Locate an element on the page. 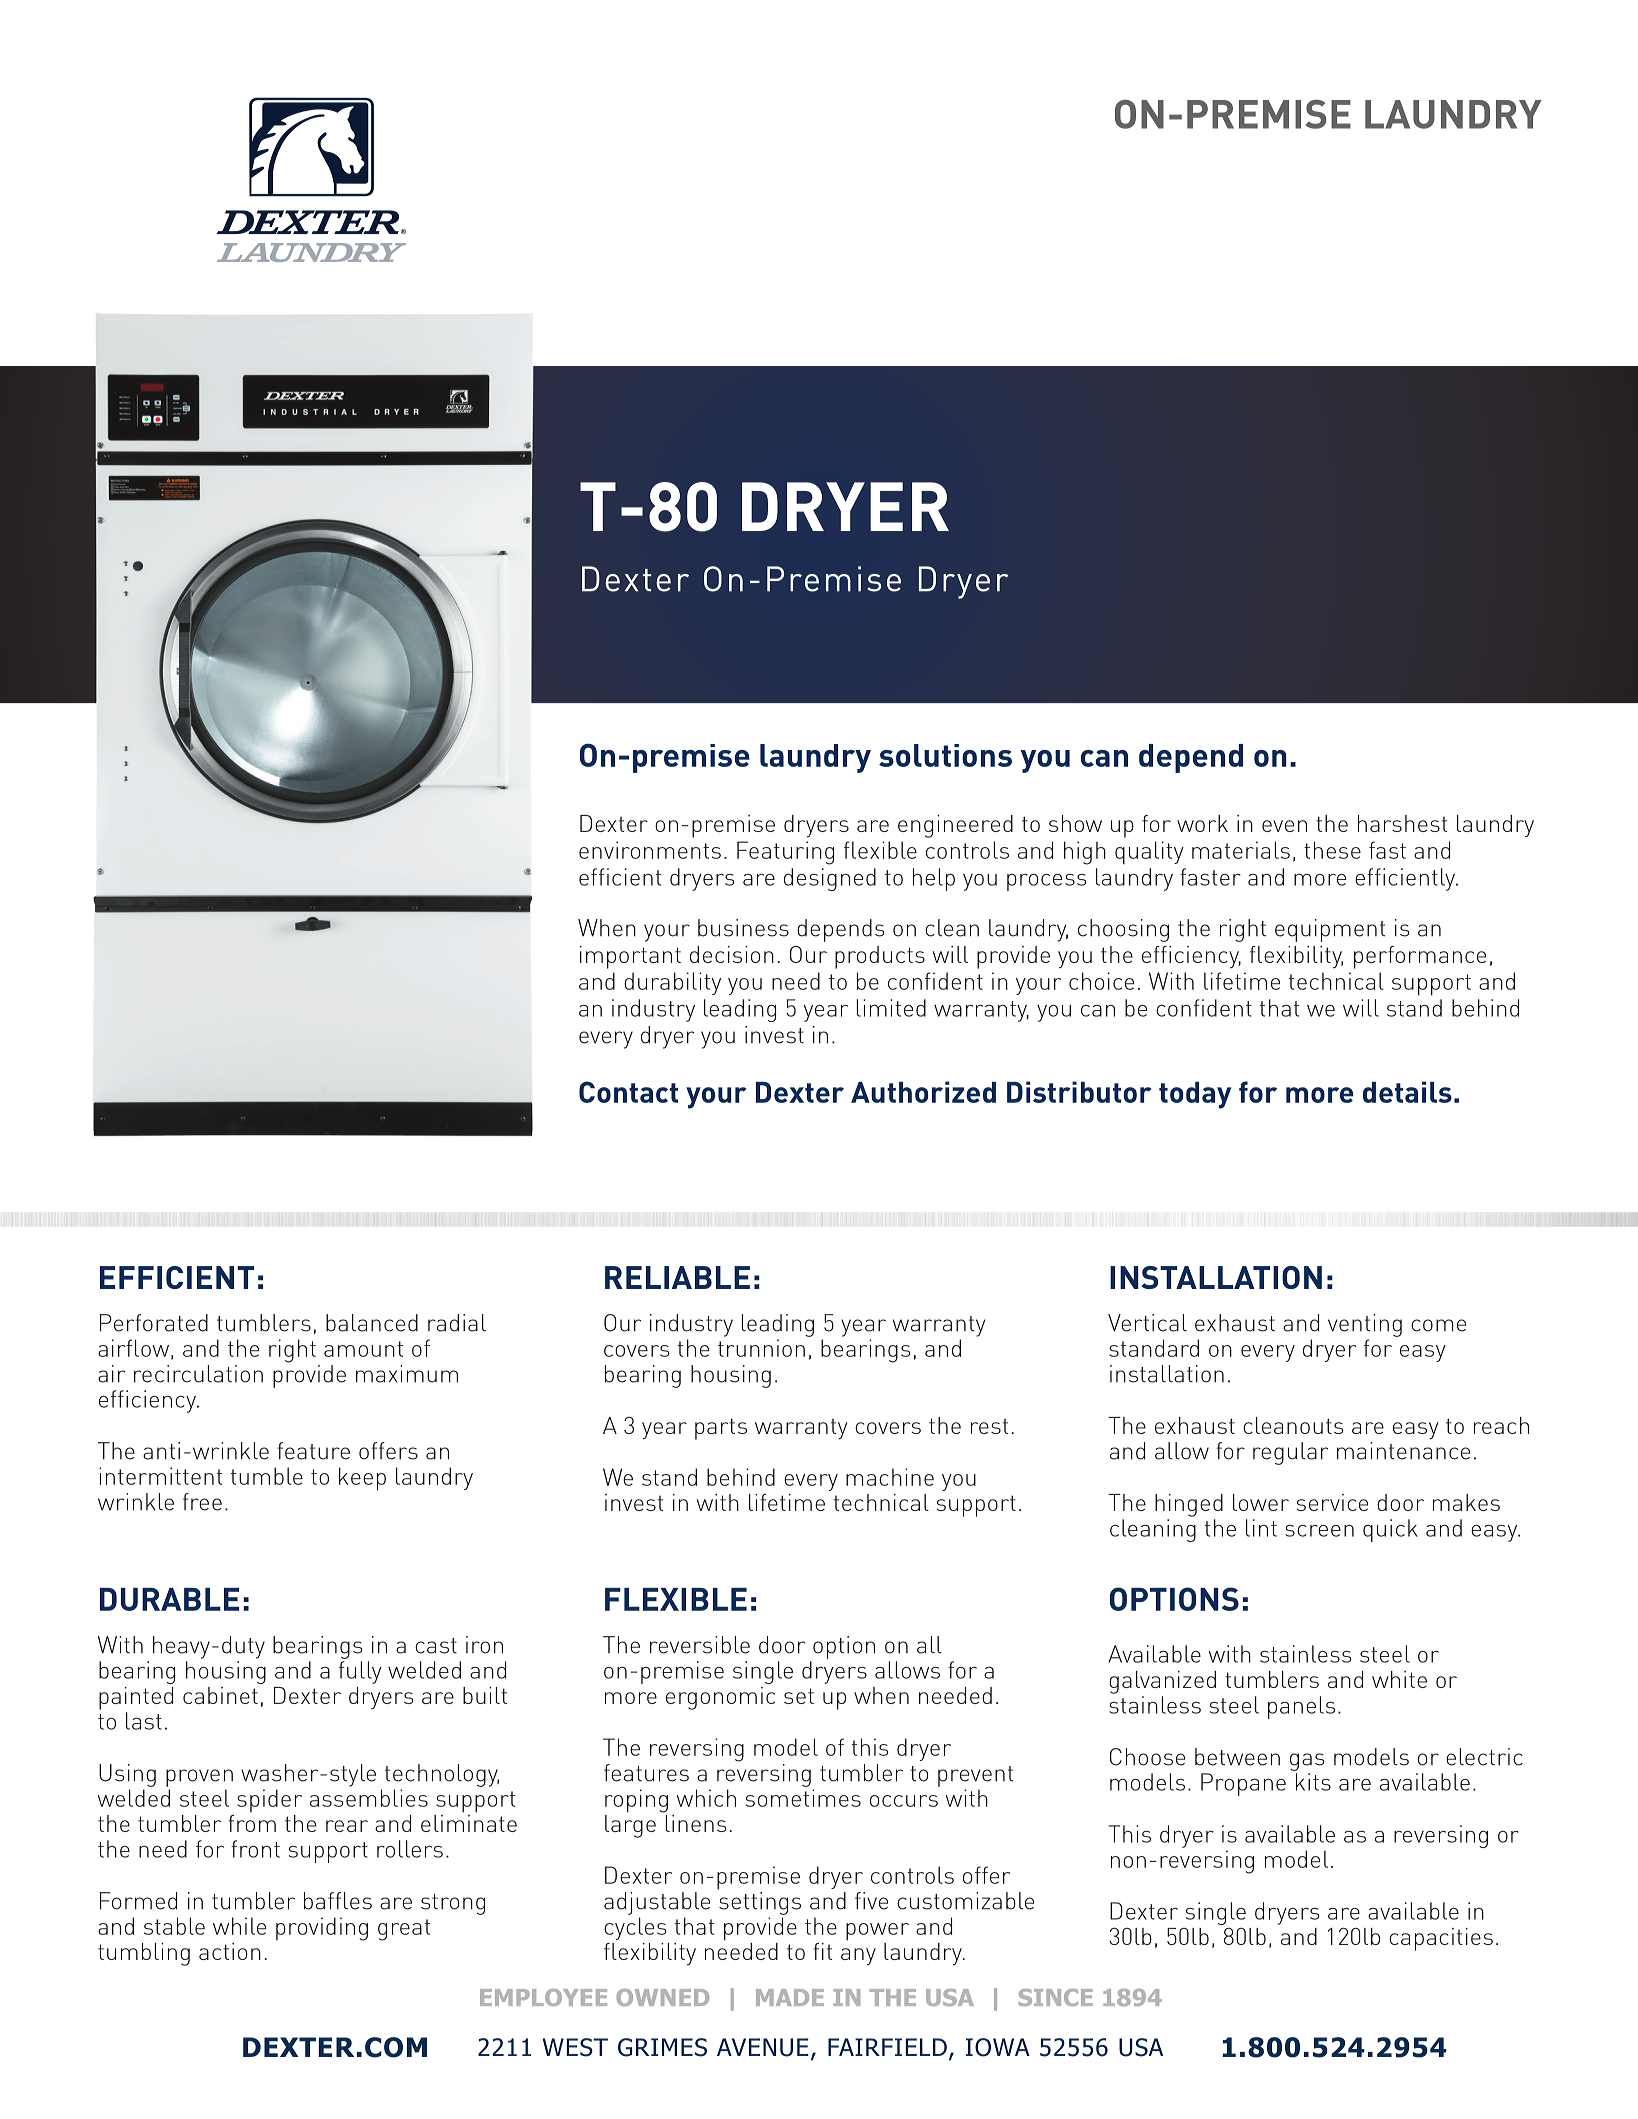 The image size is (1638, 2119). action is located at coordinates (230, 1951).
